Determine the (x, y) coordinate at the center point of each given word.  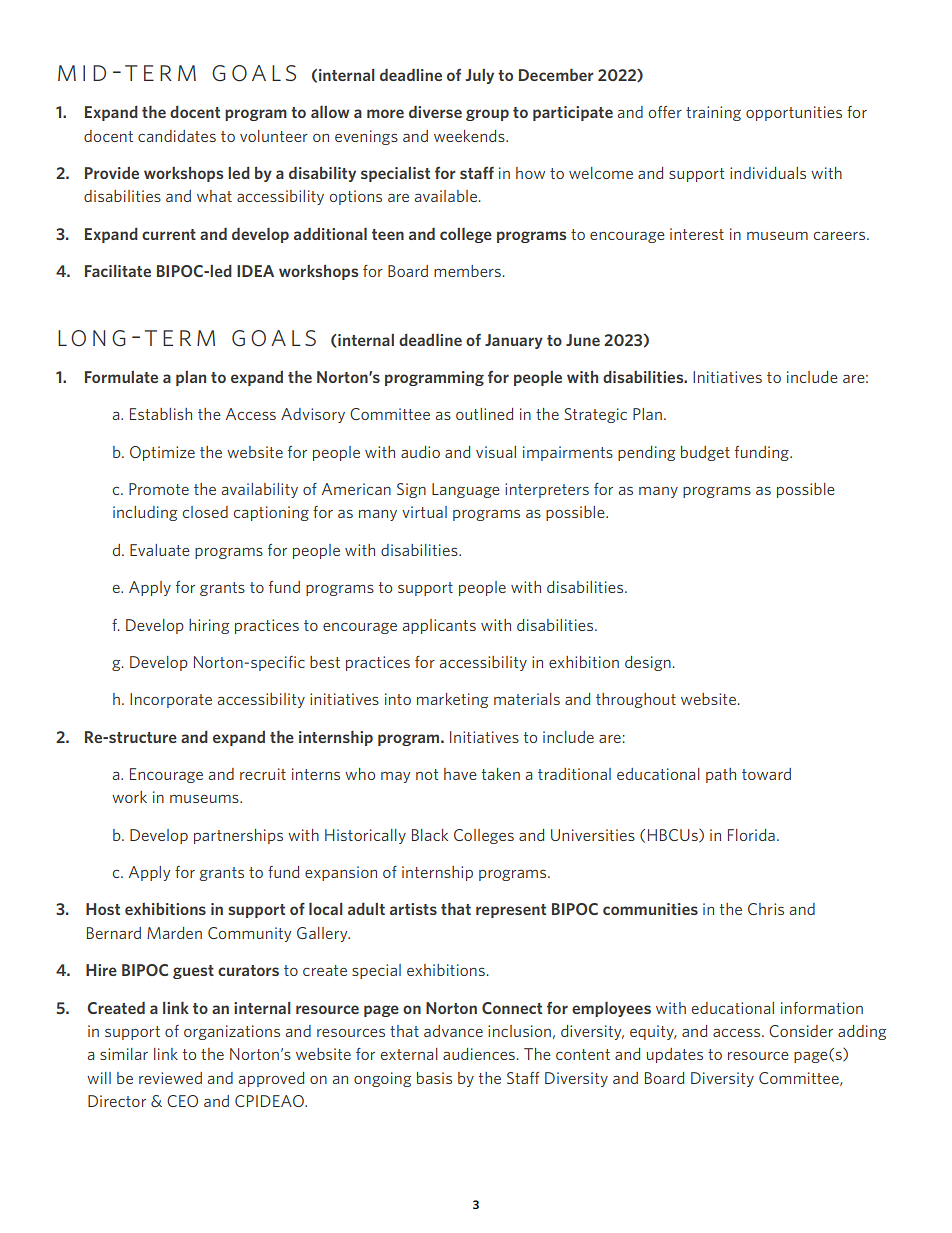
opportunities (794, 113)
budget (705, 453)
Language (466, 490)
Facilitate (118, 270)
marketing (452, 700)
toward (766, 774)
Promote (159, 489)
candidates (177, 136)
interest (697, 234)
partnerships (238, 836)
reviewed (170, 1078)
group (487, 115)
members (467, 271)
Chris (766, 909)
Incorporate (171, 700)
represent (511, 911)
